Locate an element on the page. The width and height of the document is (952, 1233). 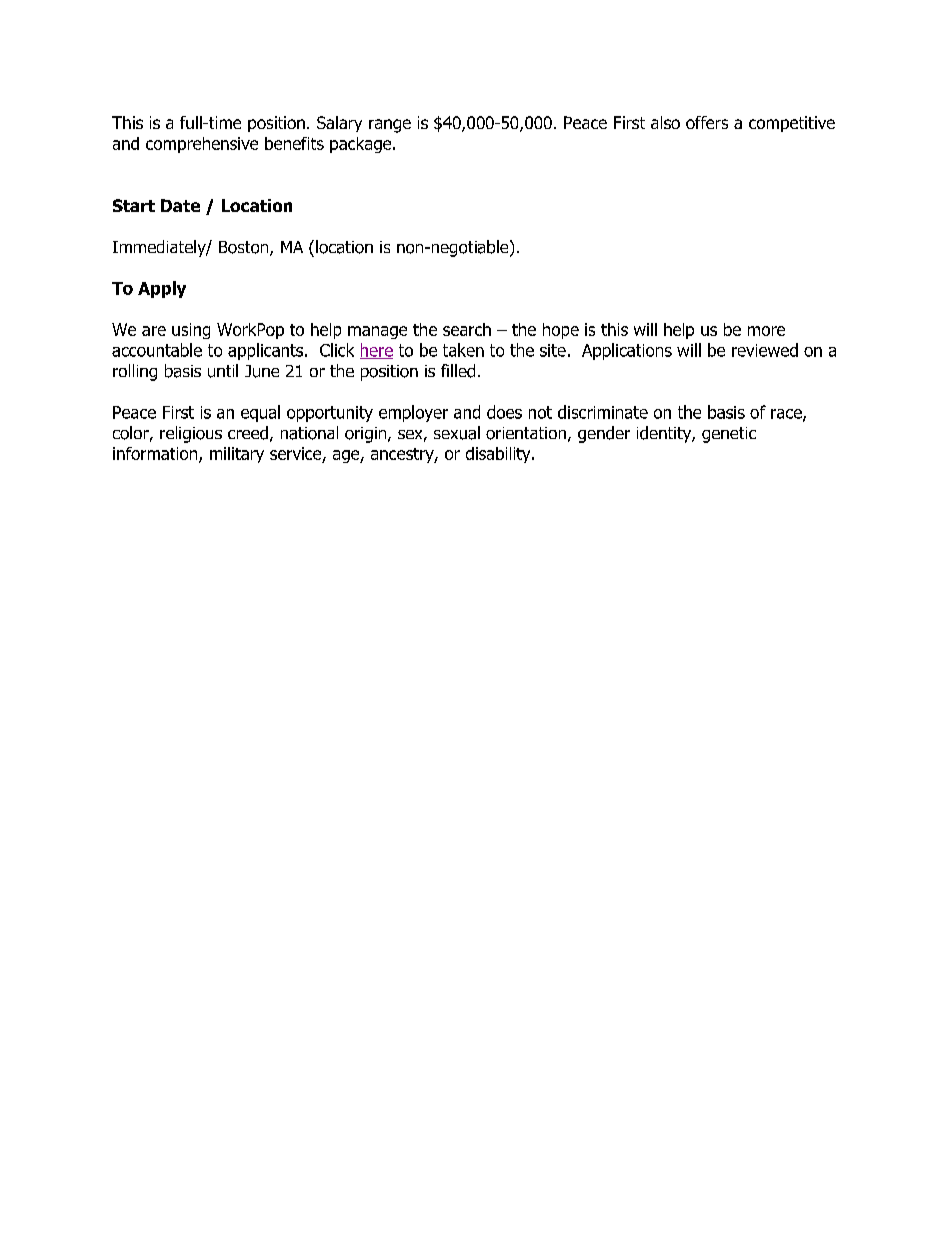
using is located at coordinates (191, 331).
